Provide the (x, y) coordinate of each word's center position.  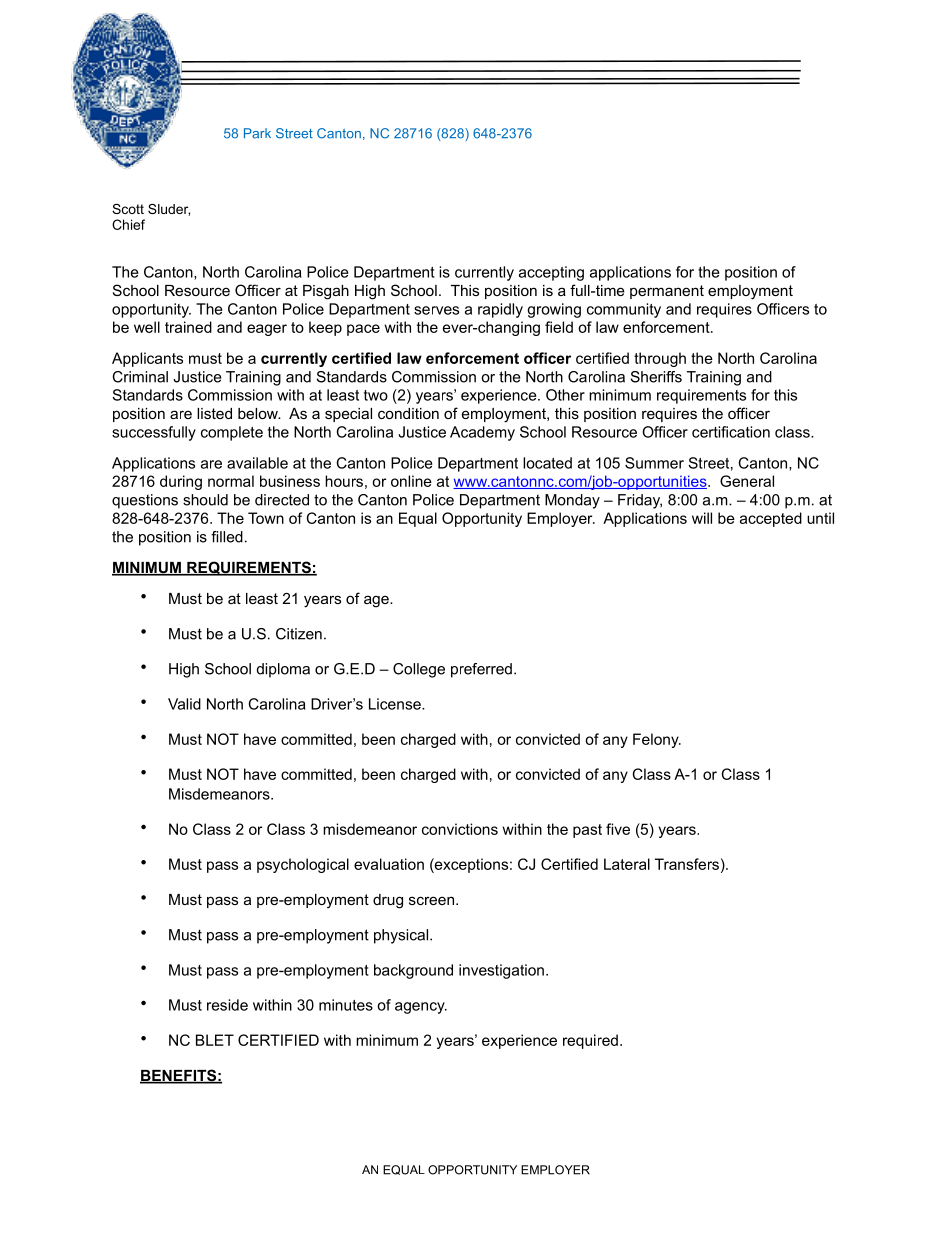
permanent (667, 292)
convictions (460, 829)
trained (188, 327)
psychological (303, 865)
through (660, 359)
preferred (481, 670)
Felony (657, 740)
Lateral (627, 864)
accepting (551, 273)
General (747, 481)
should (205, 500)
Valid (184, 704)
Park (257, 133)
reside (227, 1005)
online (411, 481)
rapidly (500, 310)
